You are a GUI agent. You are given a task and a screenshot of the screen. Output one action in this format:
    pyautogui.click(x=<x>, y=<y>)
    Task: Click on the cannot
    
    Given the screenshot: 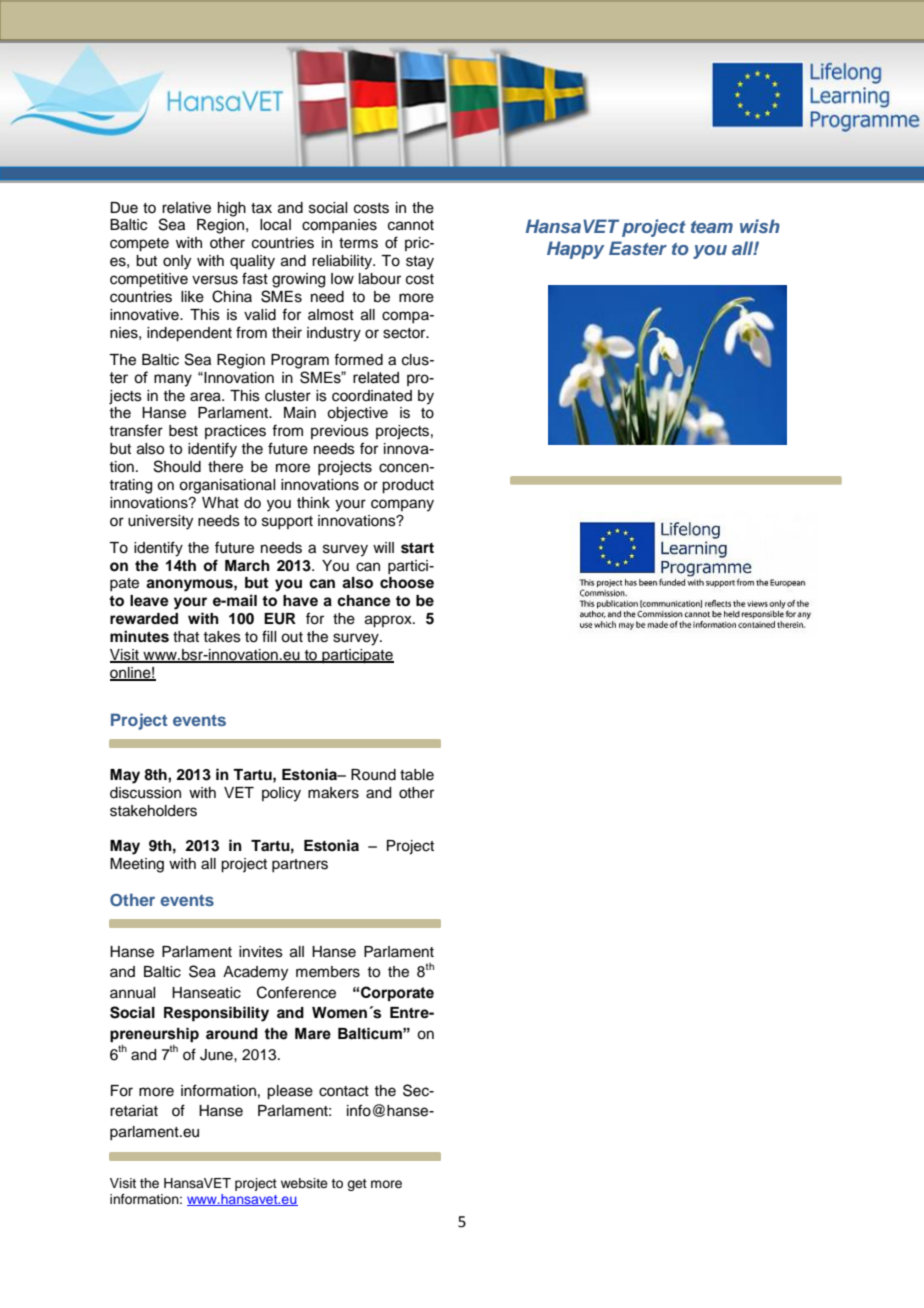 What is the action you would take?
    pyautogui.click(x=411, y=225)
